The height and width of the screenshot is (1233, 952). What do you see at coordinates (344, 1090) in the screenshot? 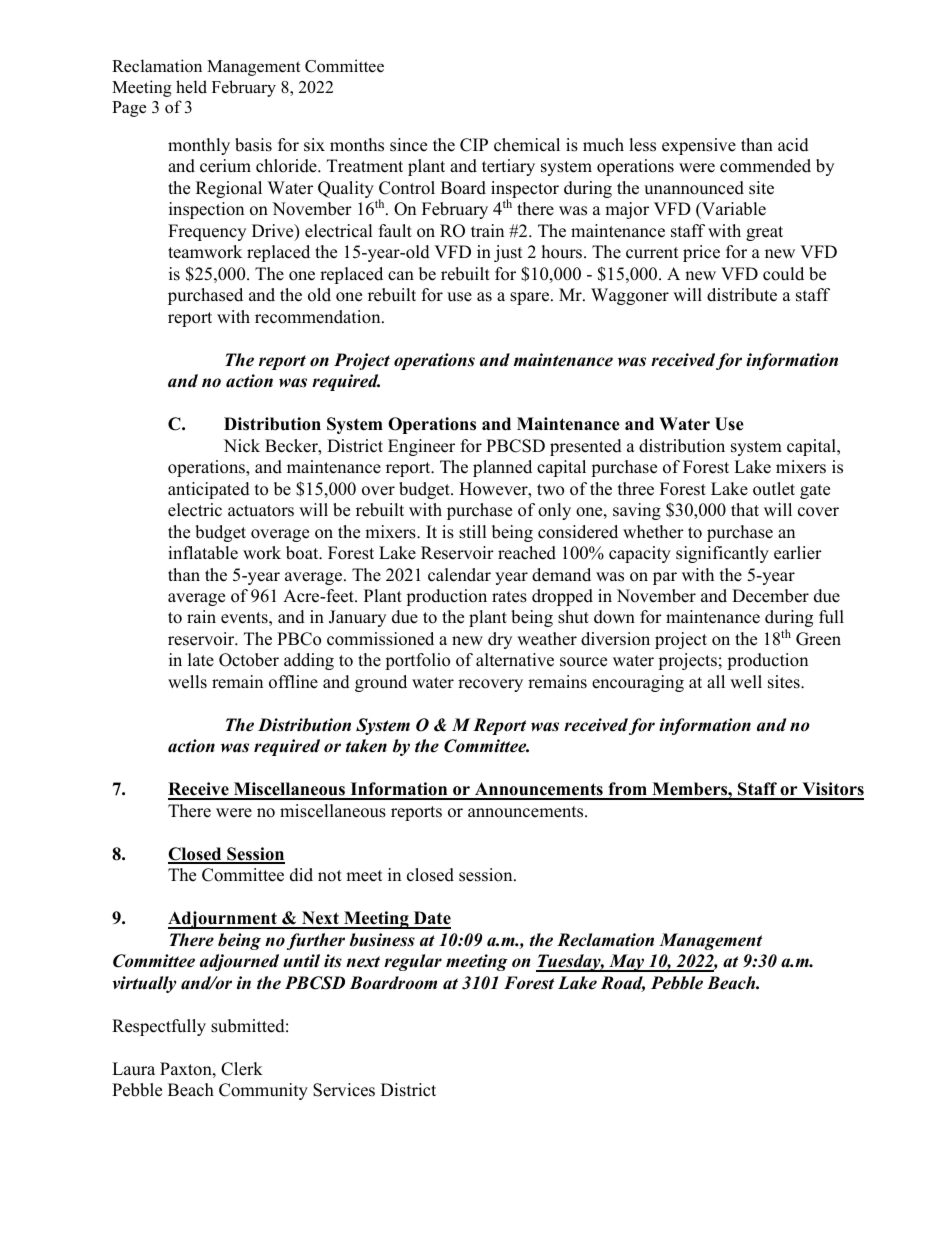
I see `Services` at bounding box center [344, 1090].
